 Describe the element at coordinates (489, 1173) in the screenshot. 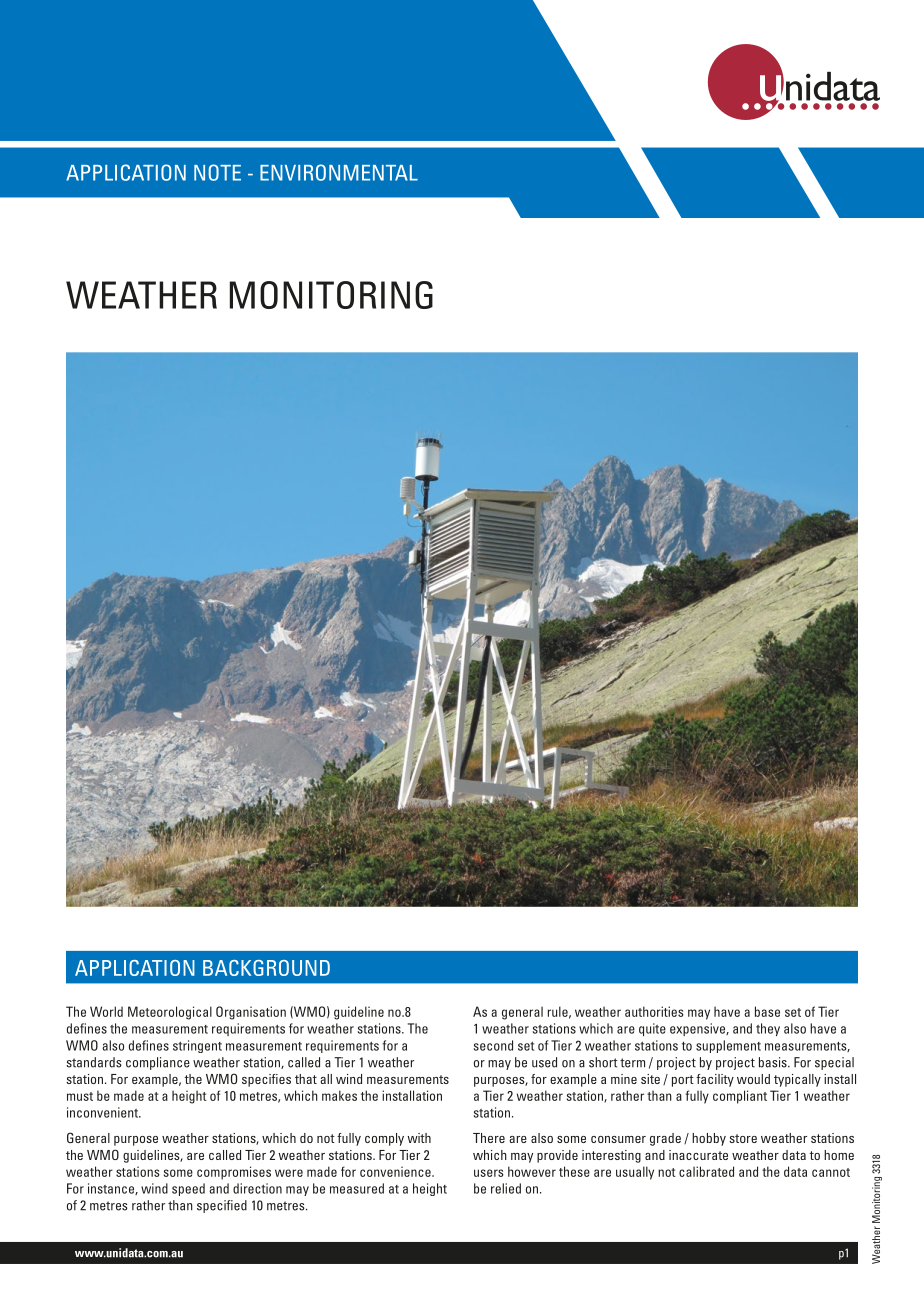

I see `users` at that location.
